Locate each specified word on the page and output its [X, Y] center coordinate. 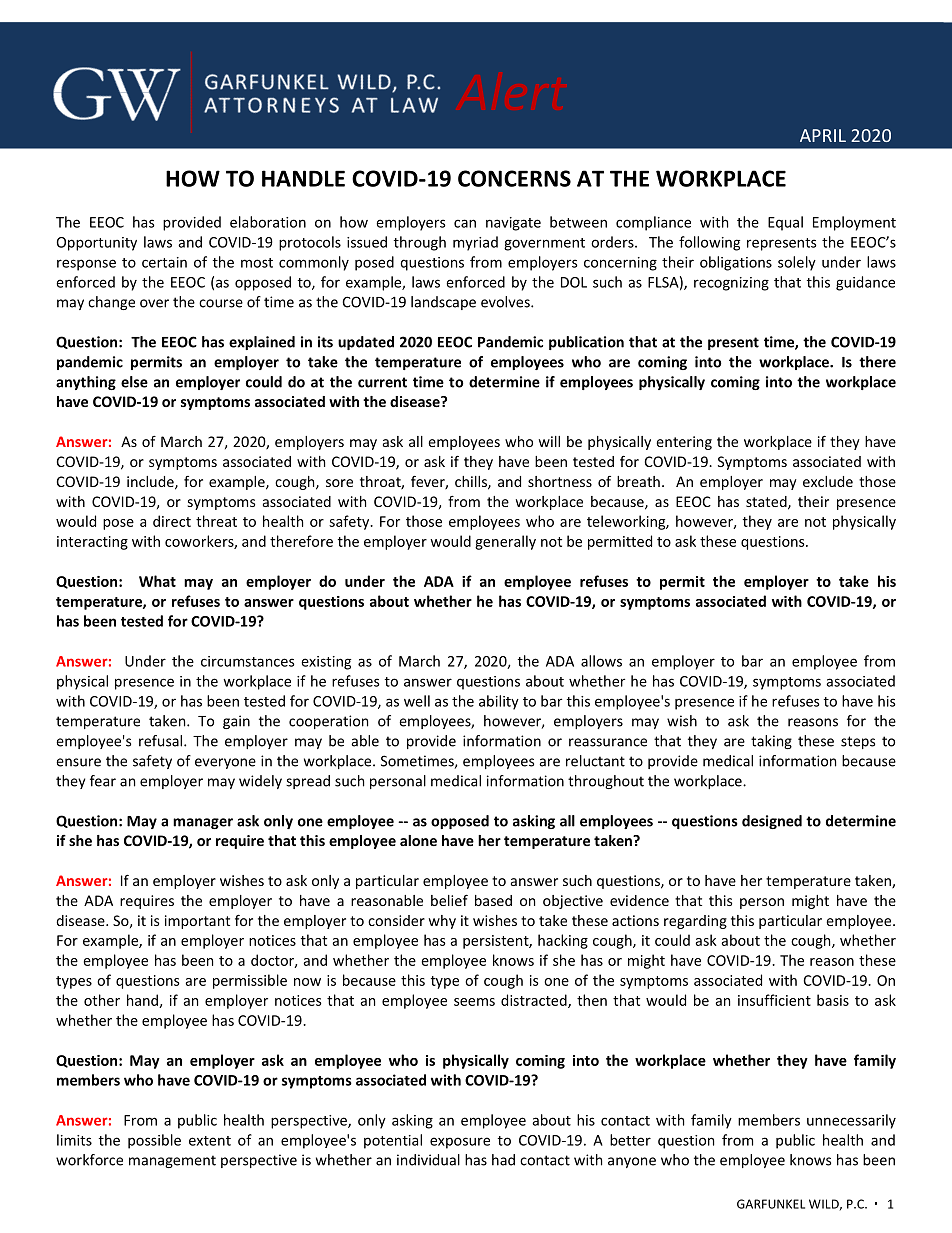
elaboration [268, 222]
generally [505, 542]
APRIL [823, 135]
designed [772, 822]
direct [172, 521]
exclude [828, 481]
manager [203, 823]
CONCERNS [514, 178]
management [172, 1161]
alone [418, 840]
